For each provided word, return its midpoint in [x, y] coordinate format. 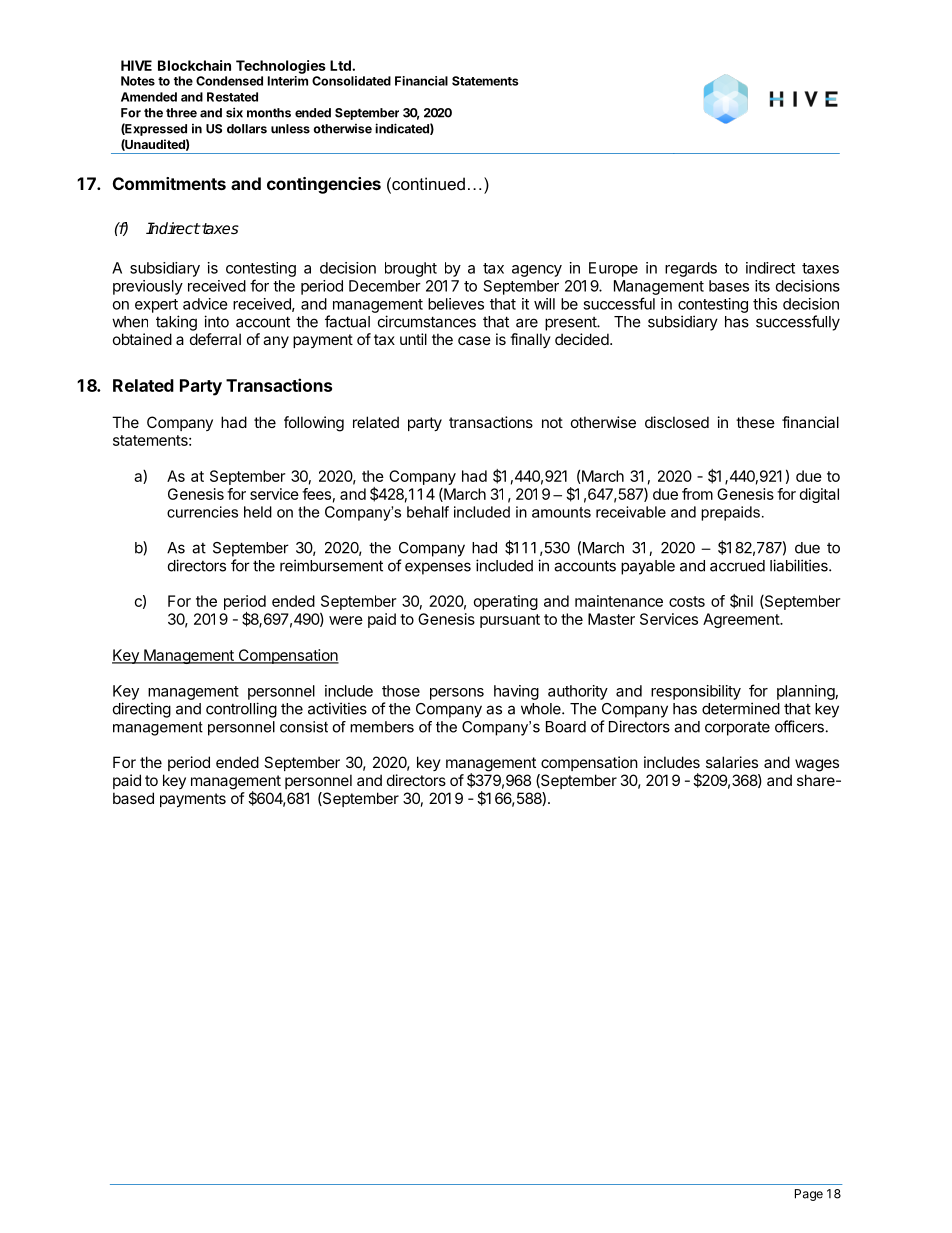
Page [809, 1195]
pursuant [510, 621]
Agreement [742, 620]
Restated [232, 97]
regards [691, 269]
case [474, 340]
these [755, 422]
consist [304, 727]
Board [566, 727]
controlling [241, 710]
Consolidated [351, 81]
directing [142, 710]
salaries [732, 762]
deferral [215, 339]
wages [817, 765]
